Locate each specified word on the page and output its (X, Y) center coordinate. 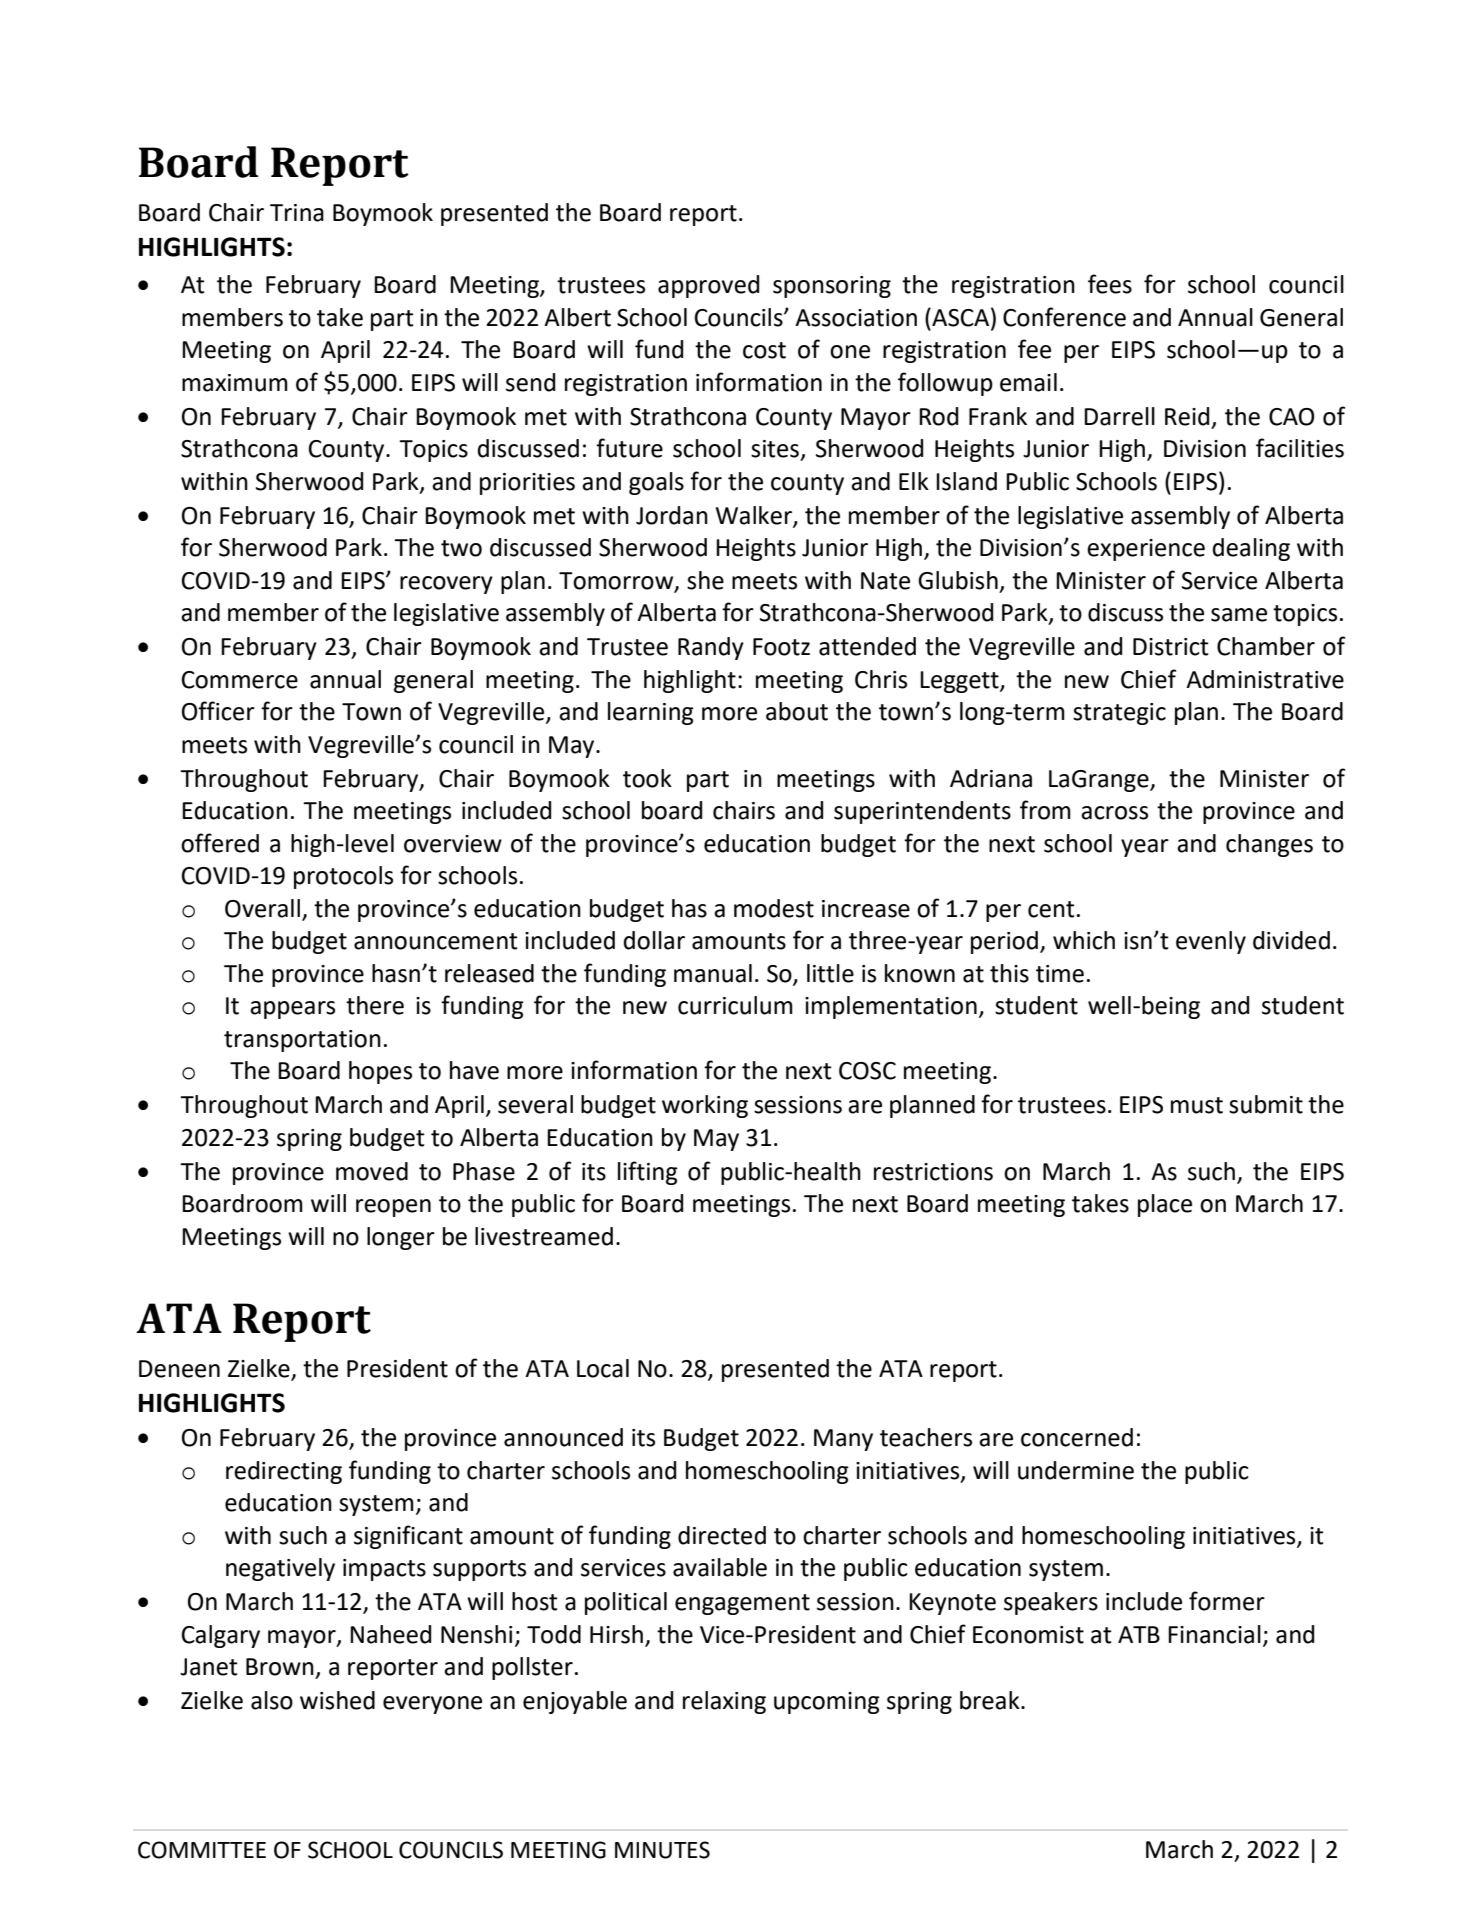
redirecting (284, 1472)
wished (337, 1700)
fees (1110, 284)
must (1197, 1105)
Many (843, 1440)
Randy (711, 648)
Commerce (240, 680)
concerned (1077, 1437)
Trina (297, 213)
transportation (302, 1041)
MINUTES (662, 1850)
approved (708, 286)
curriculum (735, 1005)
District (1171, 647)
